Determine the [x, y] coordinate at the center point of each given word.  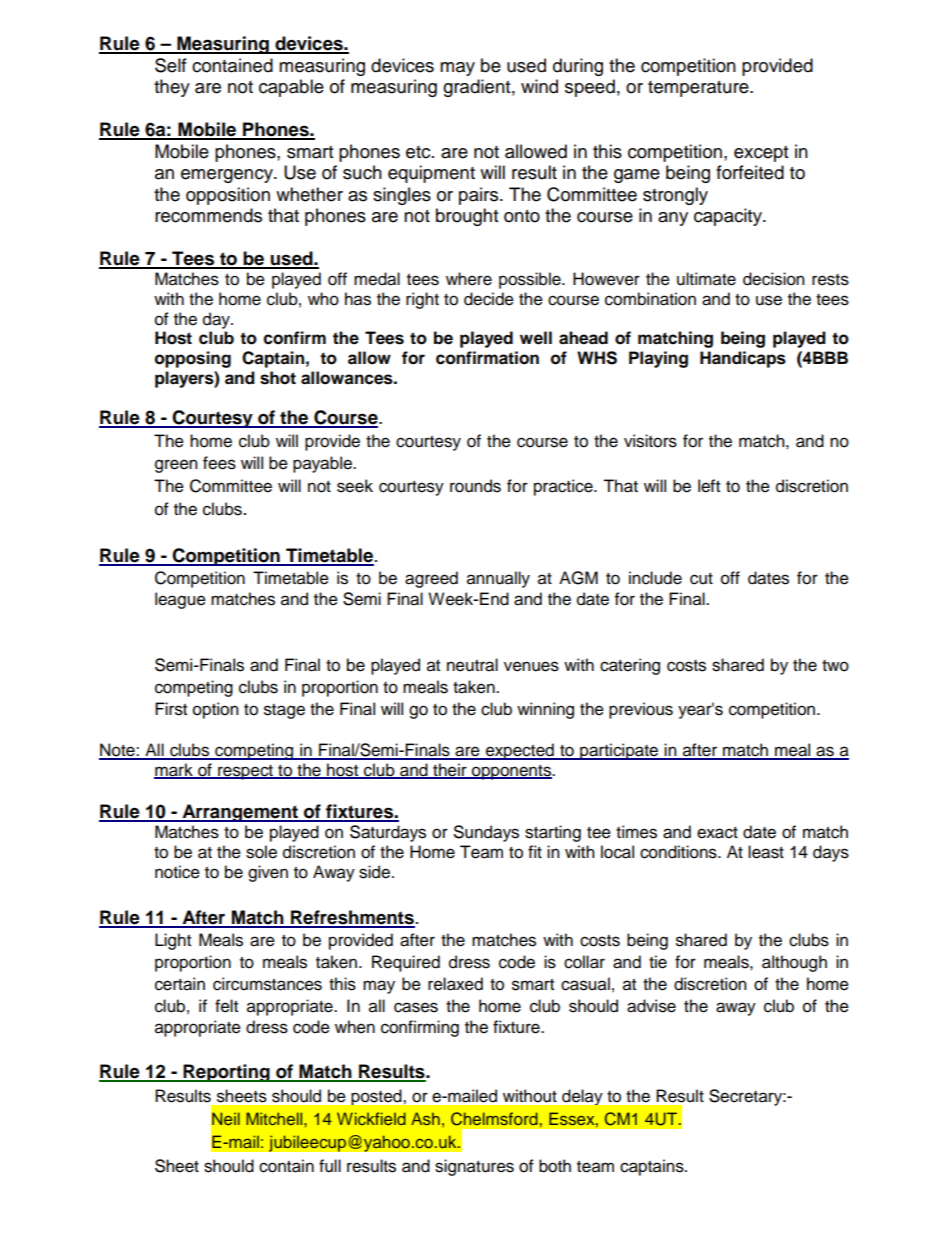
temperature [699, 89]
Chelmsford [494, 1119]
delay [582, 1097]
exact [717, 833]
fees [219, 463]
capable [291, 88]
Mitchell [275, 1118]
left [709, 486]
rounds [475, 486]
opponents [511, 772]
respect [245, 772]
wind [539, 86]
